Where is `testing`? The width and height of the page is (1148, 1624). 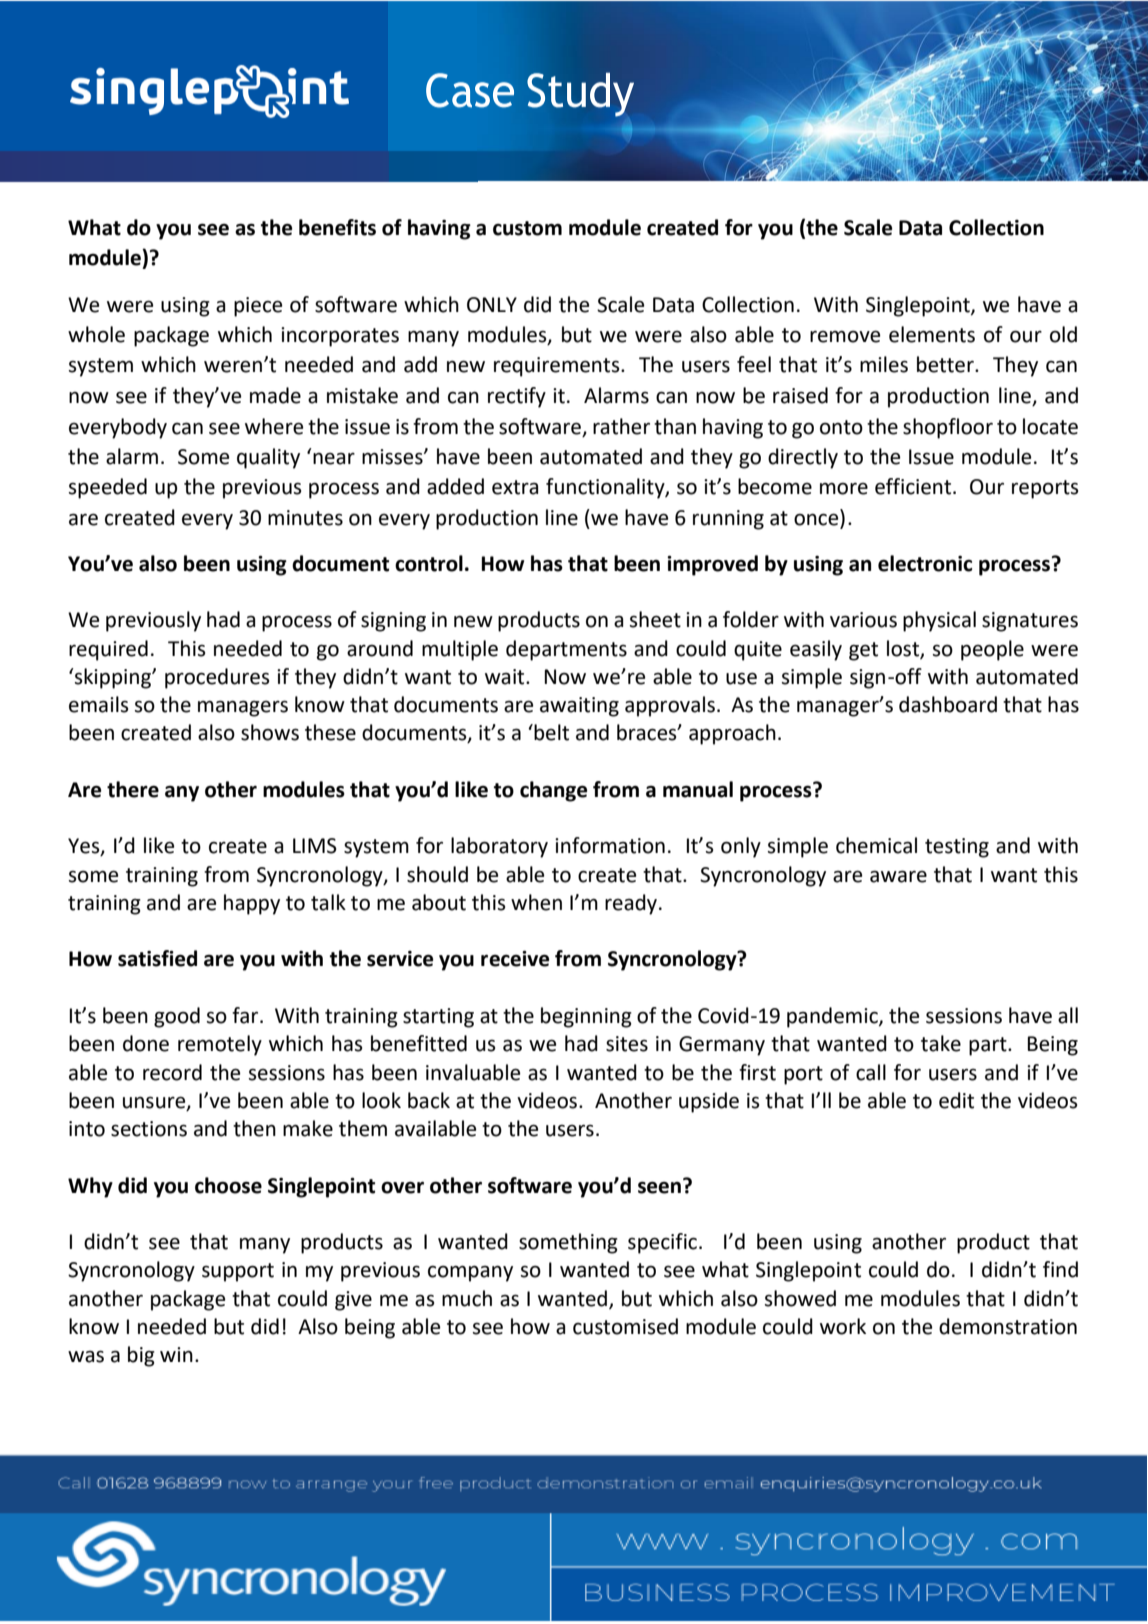 testing is located at coordinates (957, 848).
